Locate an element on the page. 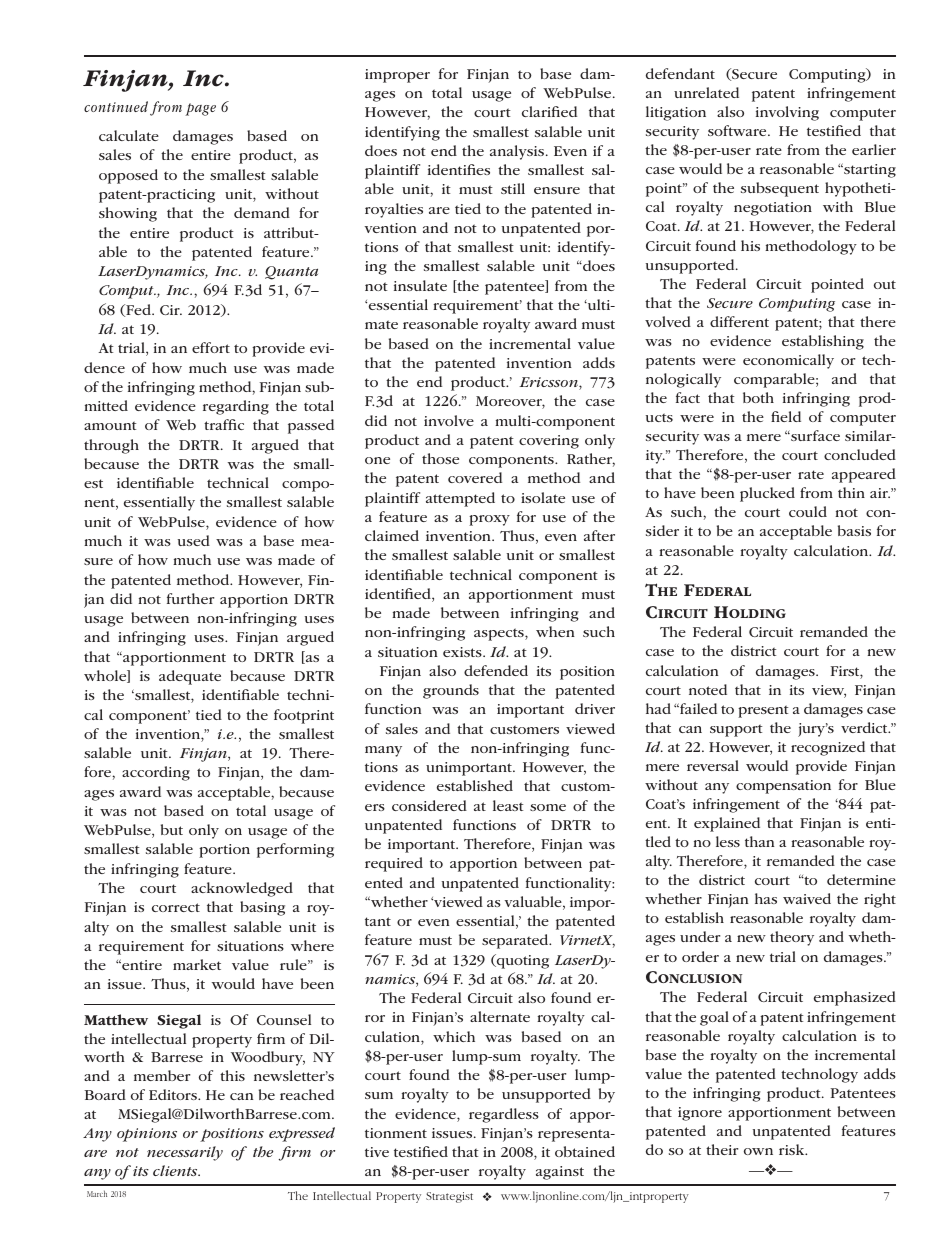 Image resolution: width=952 pixels, height=1233 pixels. clarified is located at coordinates (549, 111).
